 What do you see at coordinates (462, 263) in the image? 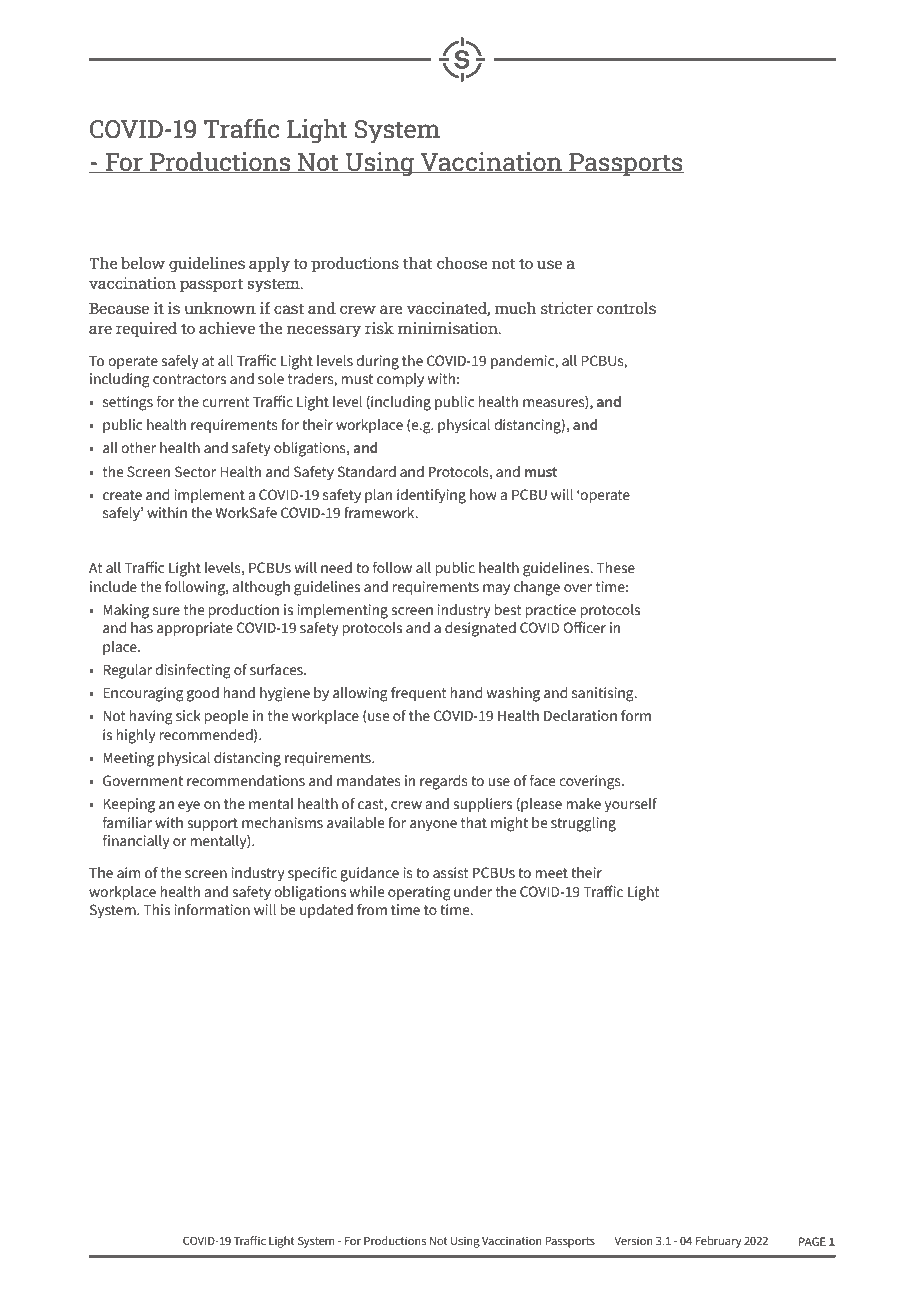
I see `choose` at bounding box center [462, 263].
